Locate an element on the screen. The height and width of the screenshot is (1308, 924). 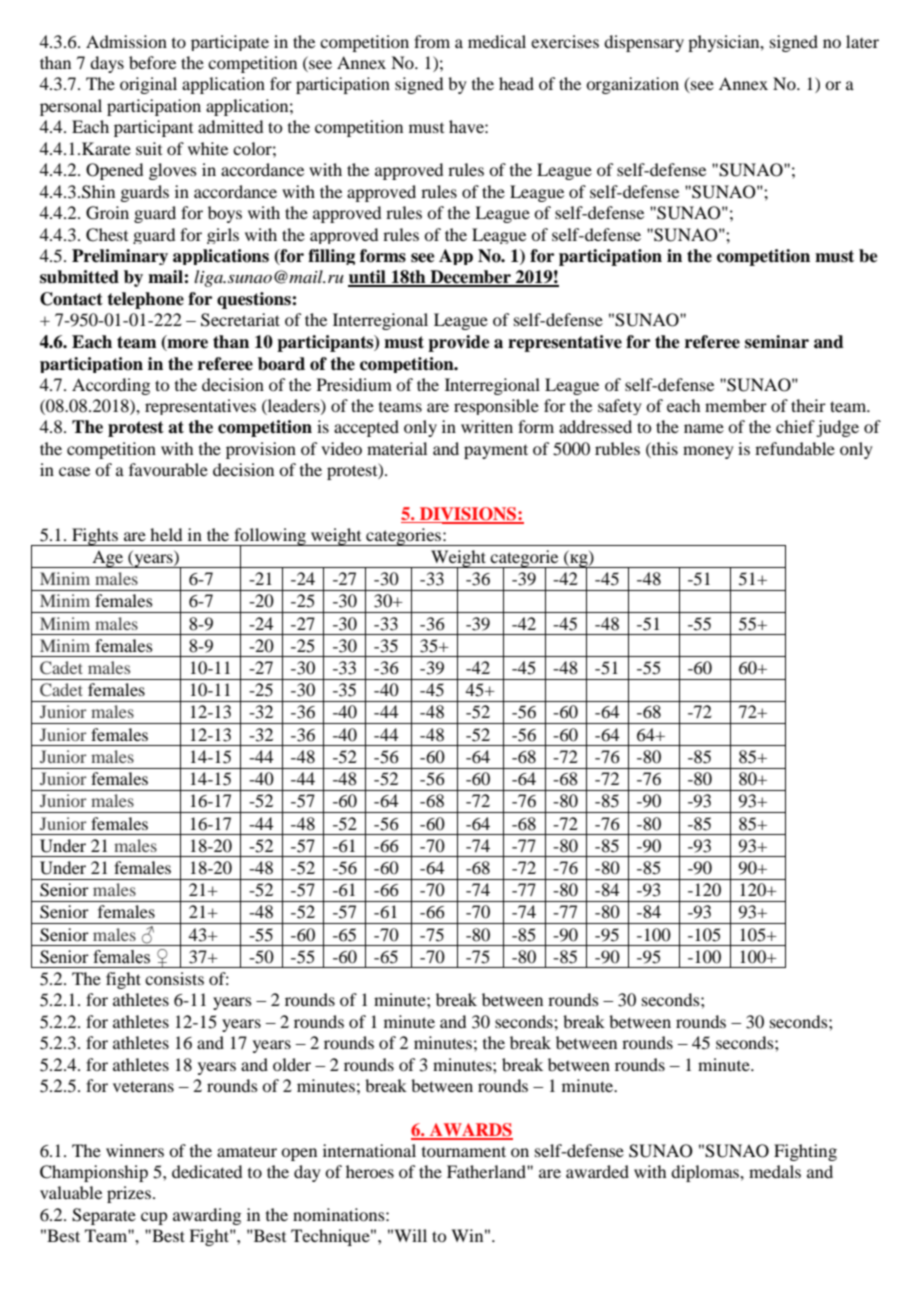
original is located at coordinates (148, 85).
